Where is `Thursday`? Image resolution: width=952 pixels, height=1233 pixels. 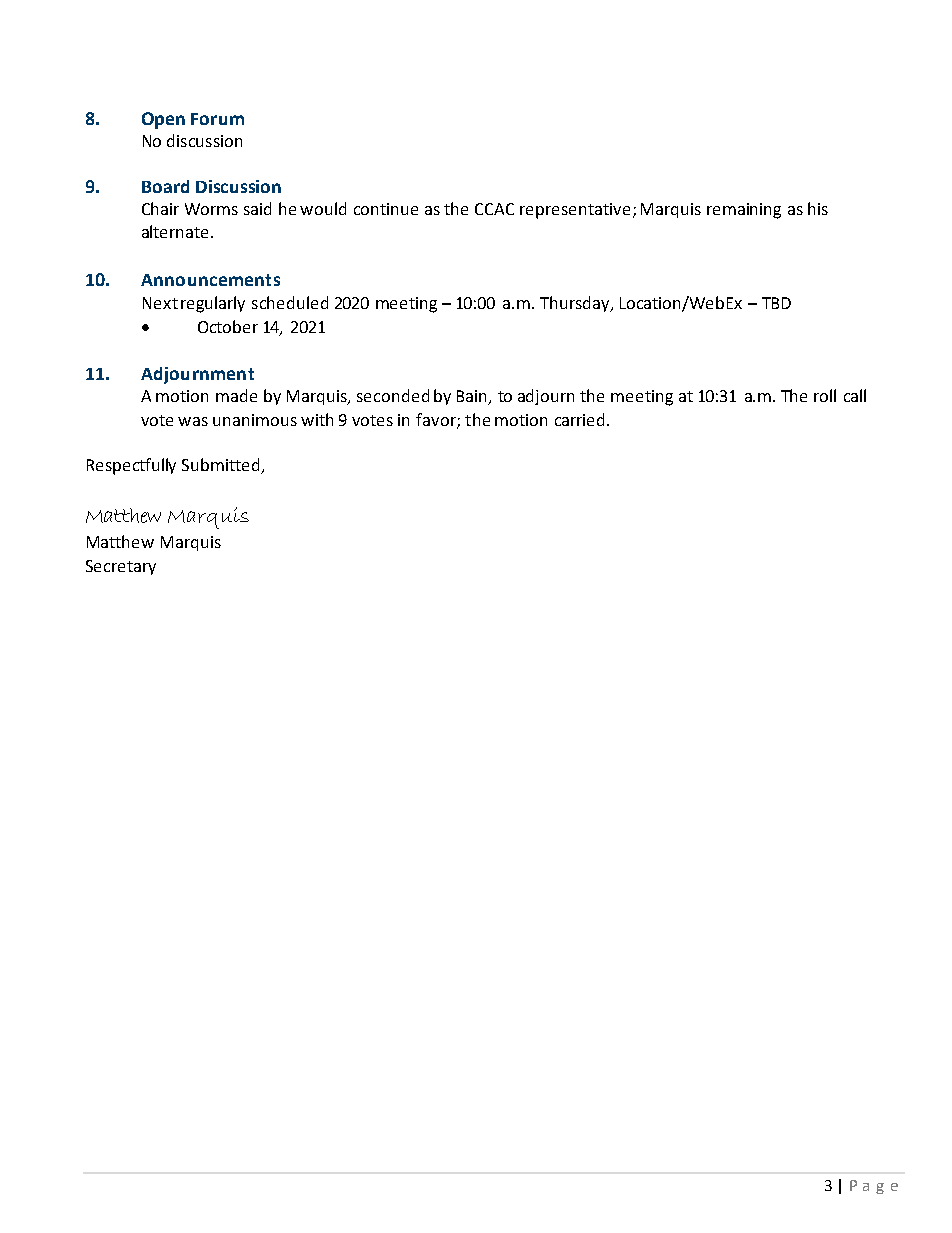 Thursday is located at coordinates (576, 304).
